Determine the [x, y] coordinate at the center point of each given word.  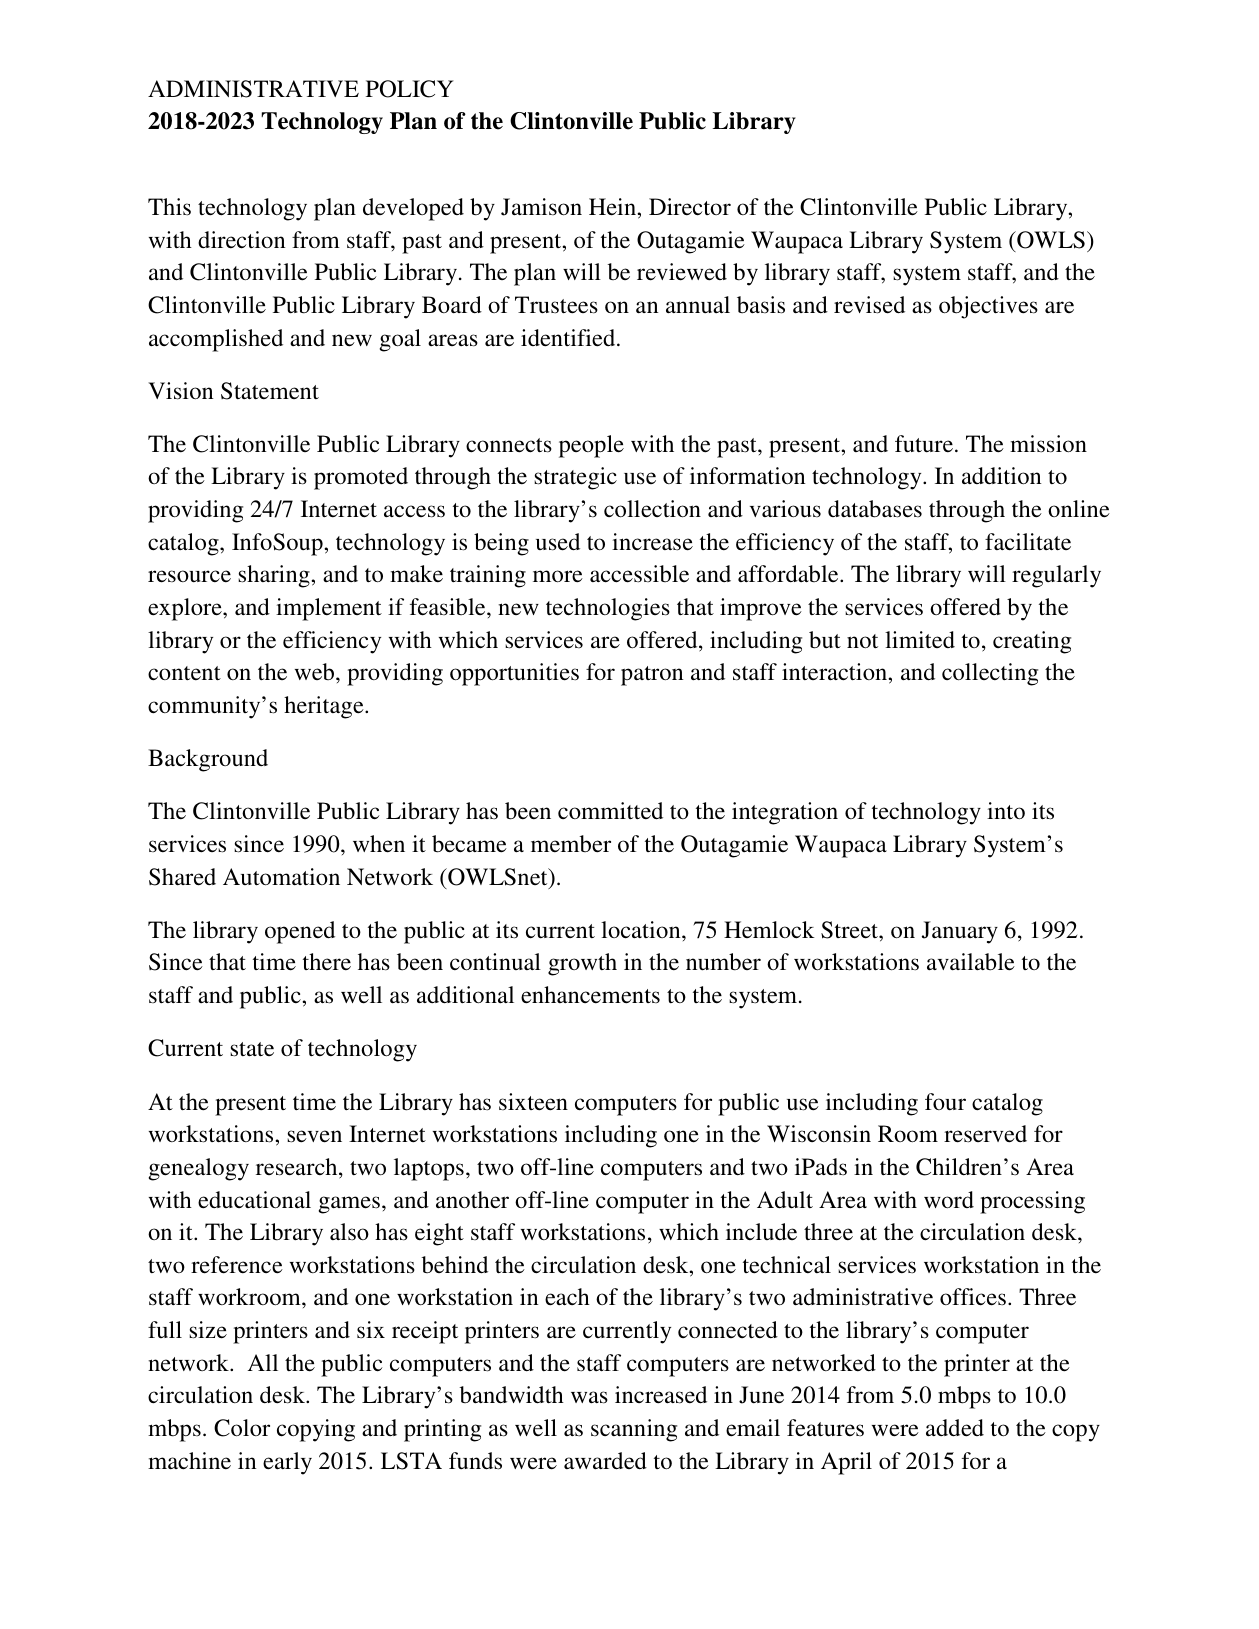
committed [610, 811]
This [169, 207]
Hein [613, 207]
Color [242, 1428]
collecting [990, 674]
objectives [988, 307]
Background [208, 760]
